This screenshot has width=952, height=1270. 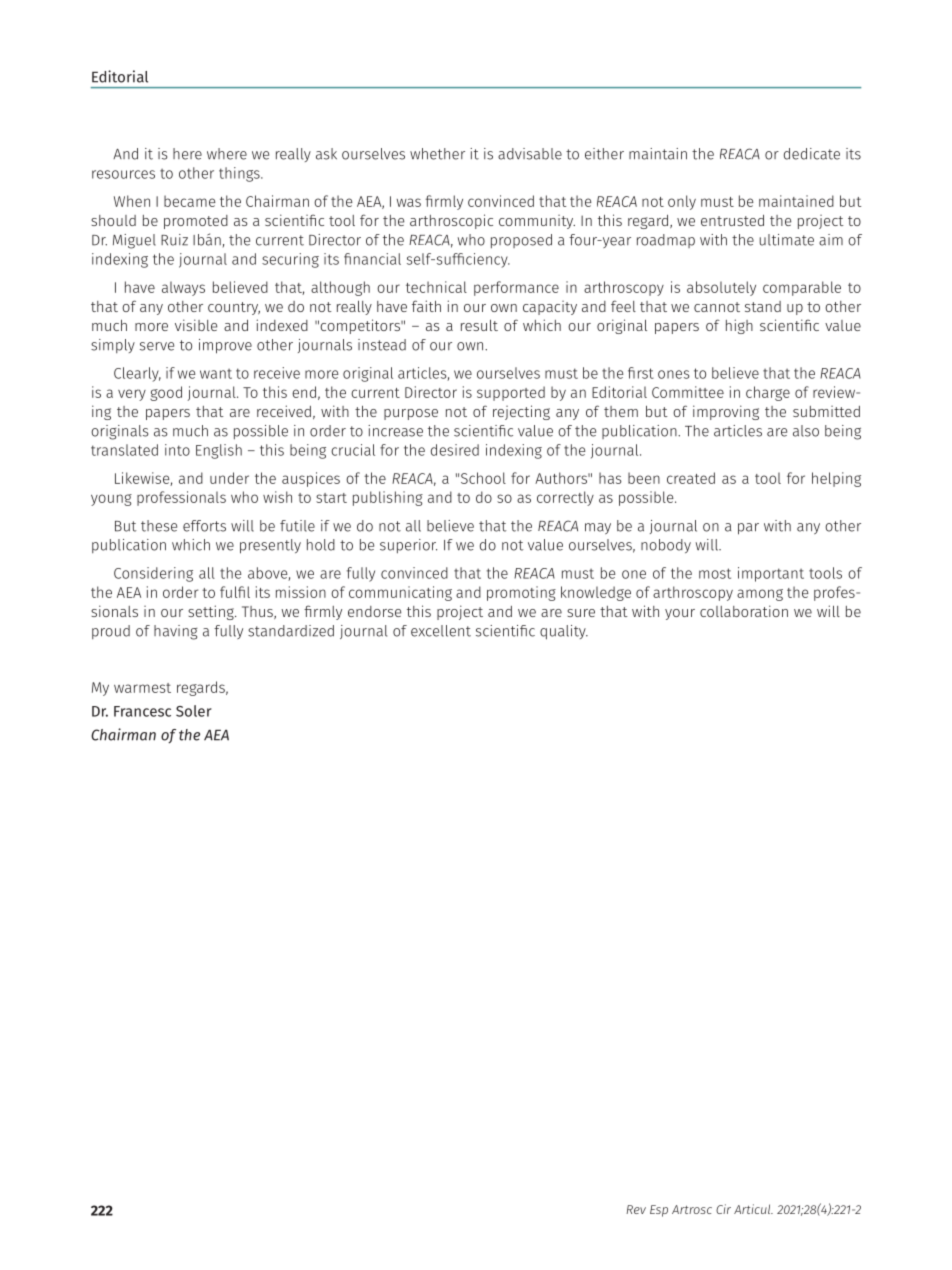 I want to click on Cir, so click(x=723, y=1209).
